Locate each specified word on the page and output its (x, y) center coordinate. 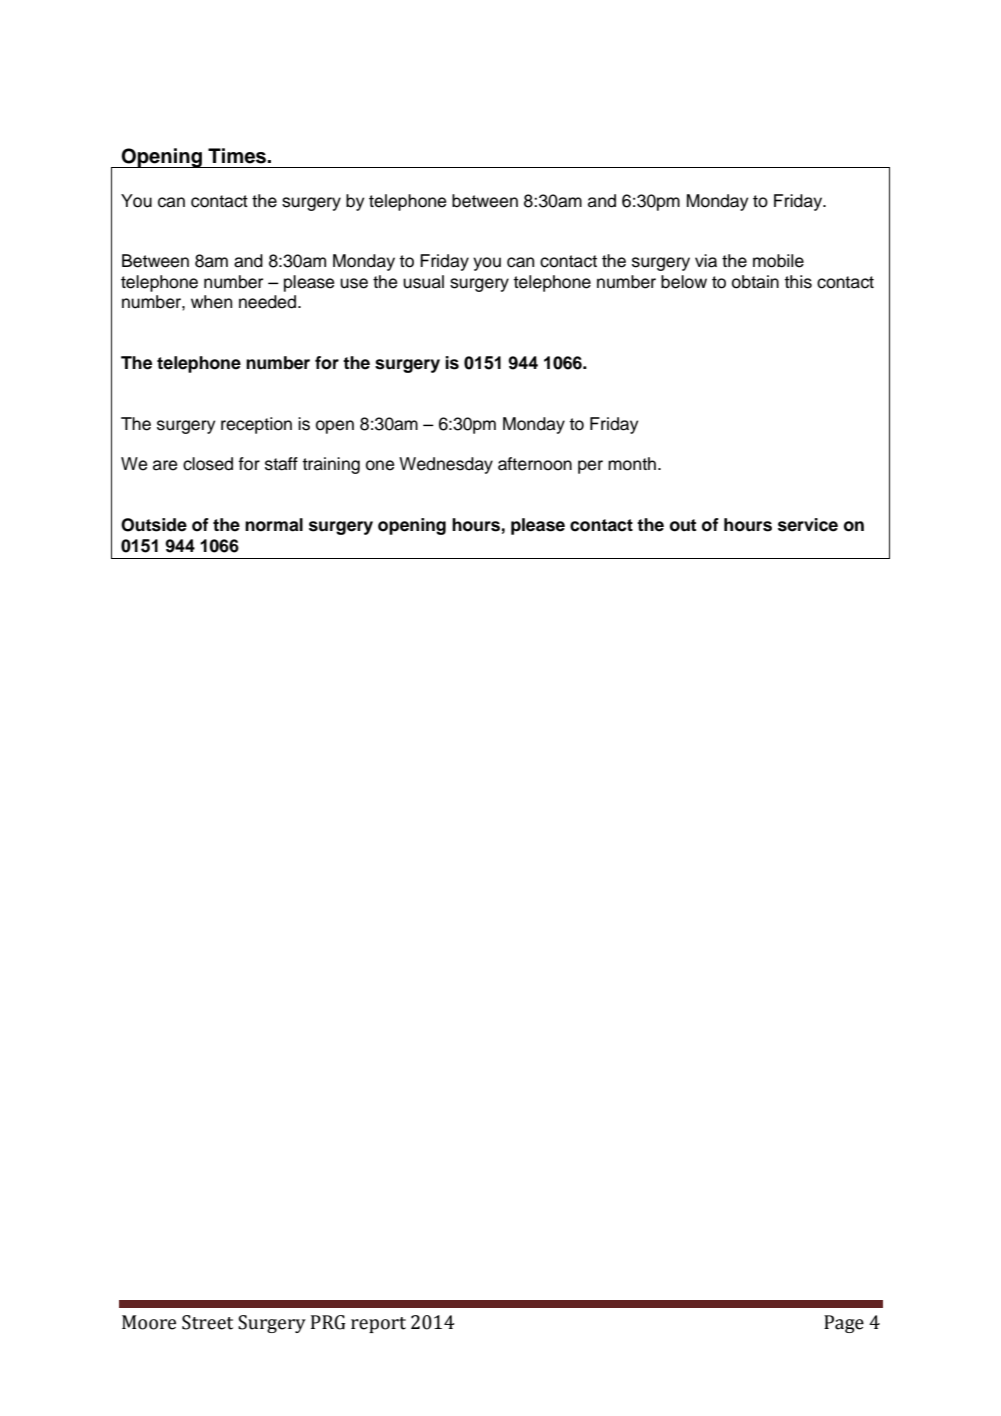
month (632, 464)
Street (207, 1322)
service (808, 525)
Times (238, 156)
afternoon (535, 464)
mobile (778, 261)
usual (423, 282)
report (378, 1325)
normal (274, 525)
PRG (328, 1322)
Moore (149, 1322)
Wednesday (446, 465)
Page (844, 1324)
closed (208, 464)
